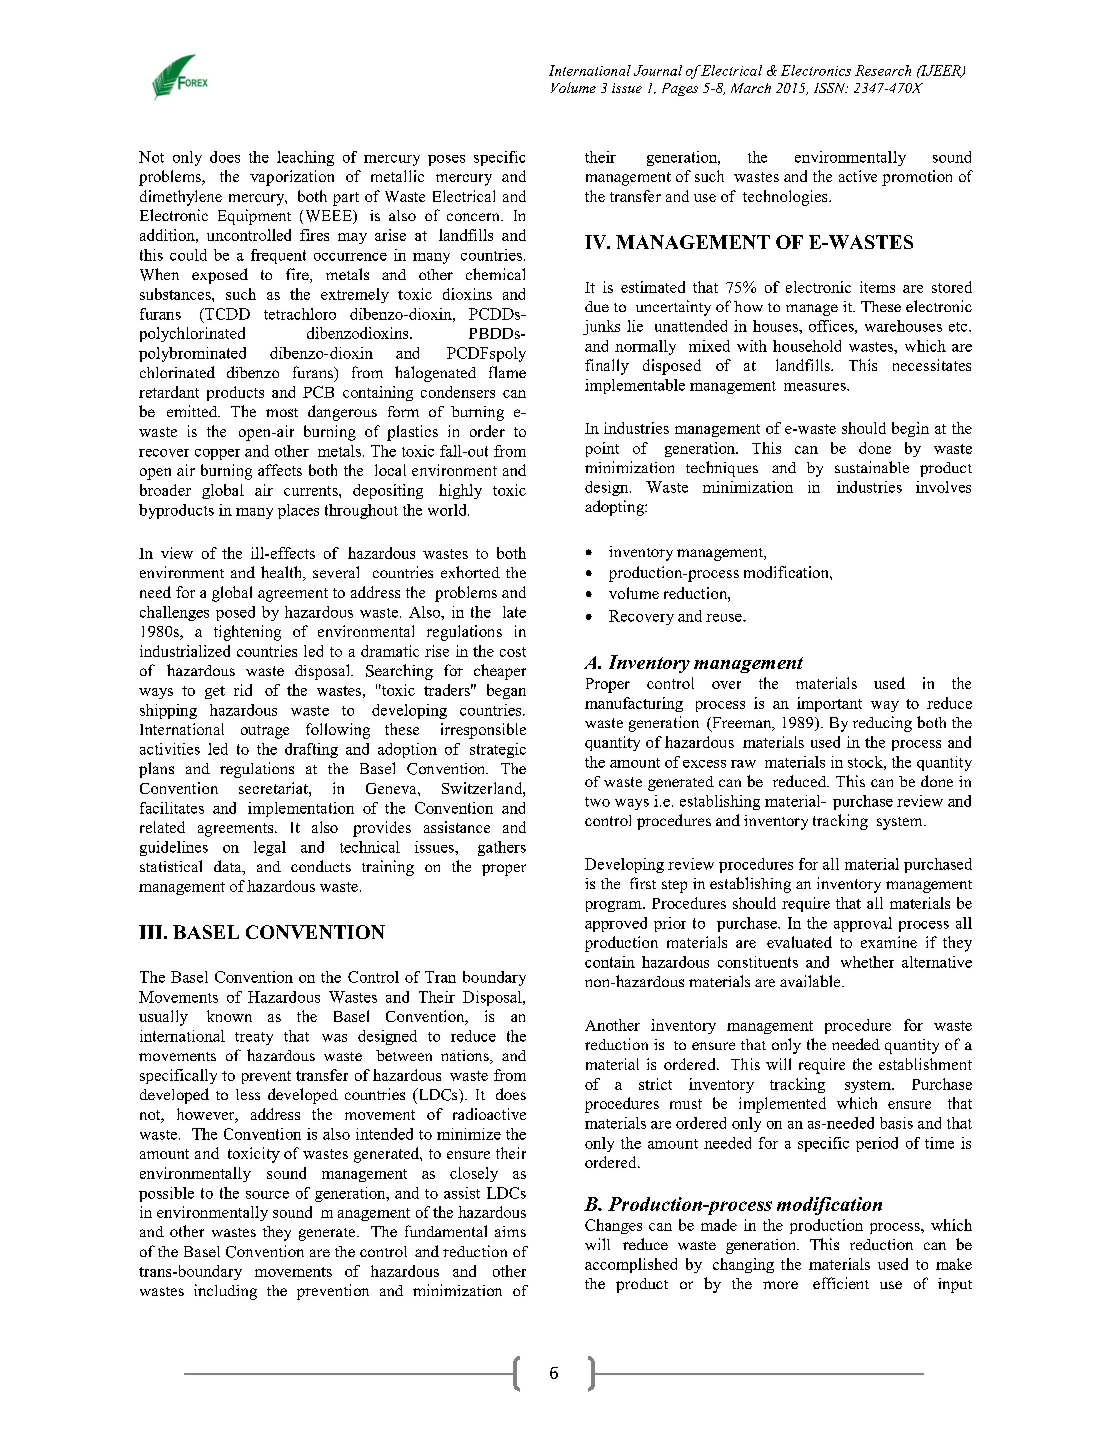  What do you see at coordinates (658, 70) in the image?
I see `Journal` at bounding box center [658, 70].
